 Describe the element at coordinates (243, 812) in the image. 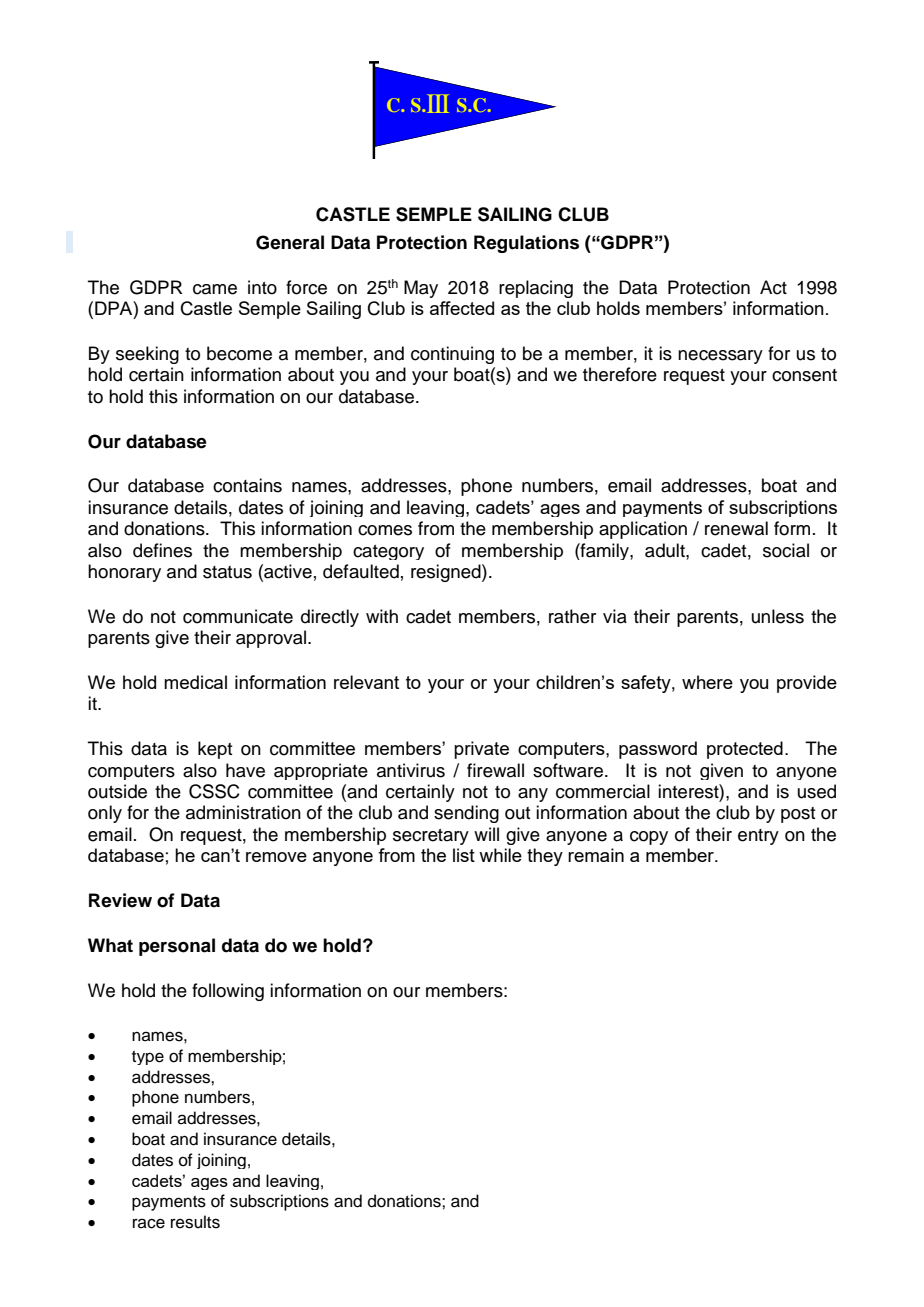

I see `administration` at that location.
